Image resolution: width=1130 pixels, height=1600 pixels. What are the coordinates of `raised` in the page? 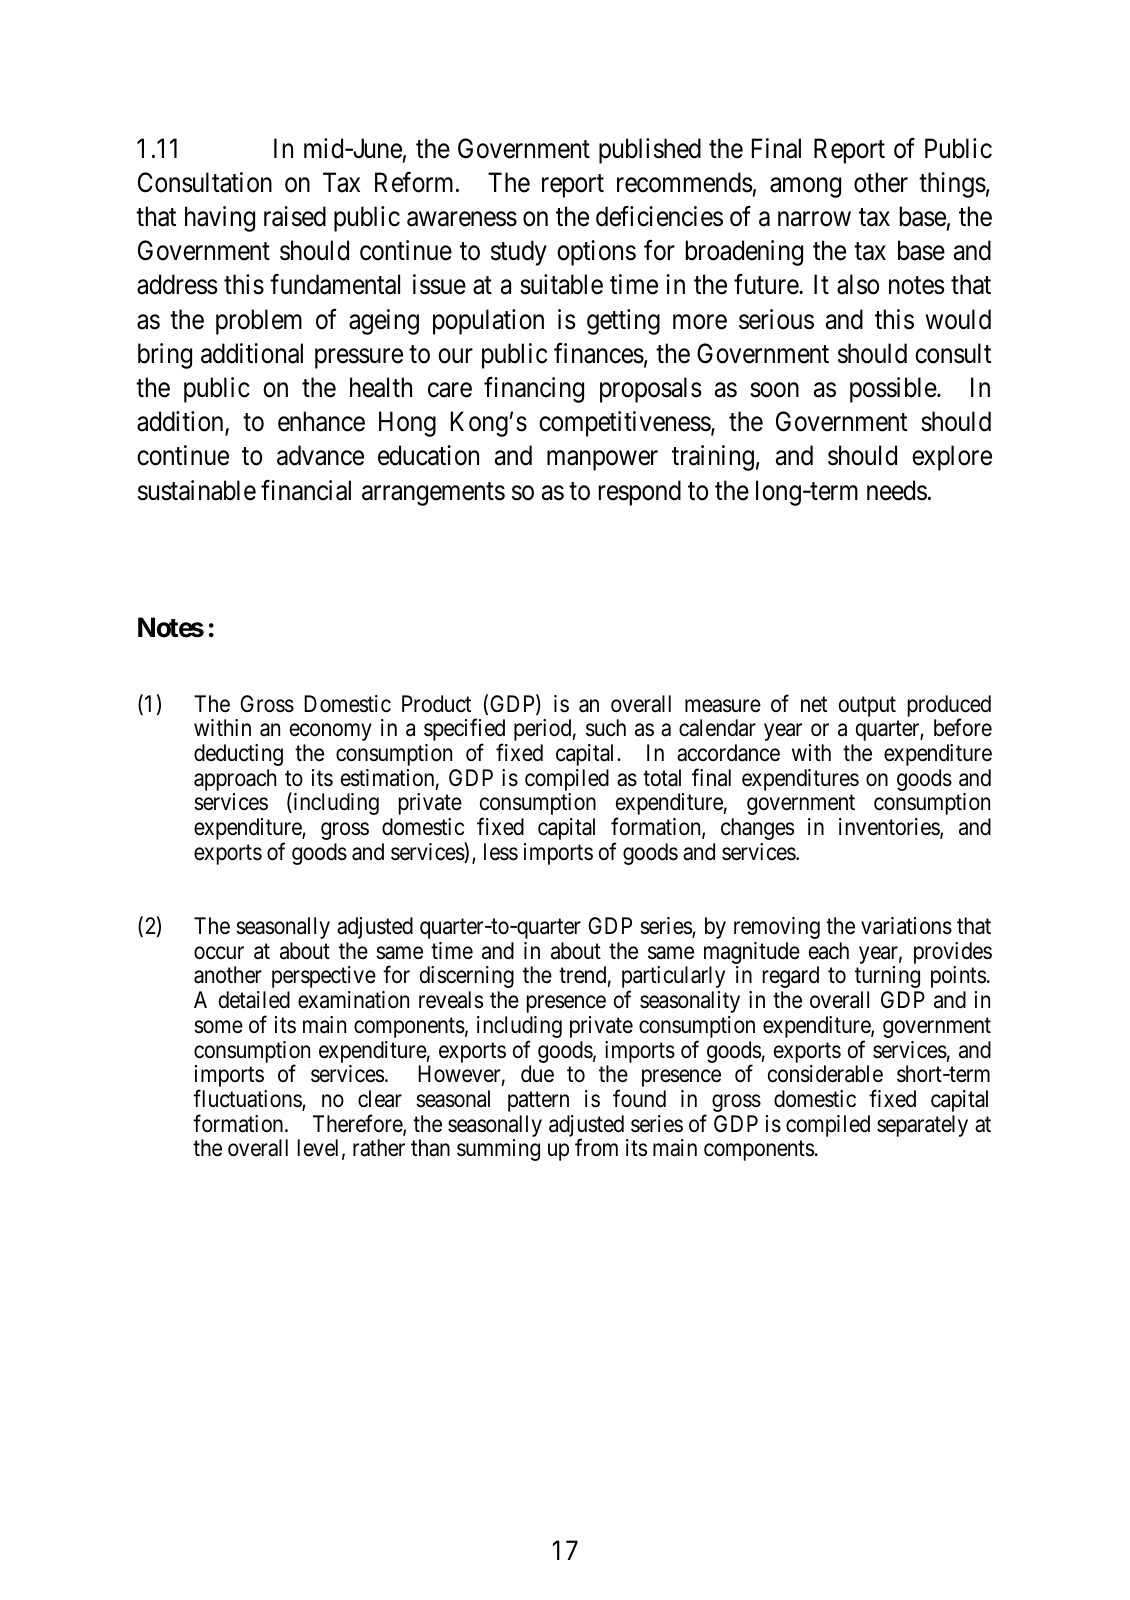 It's located at (295, 216).
